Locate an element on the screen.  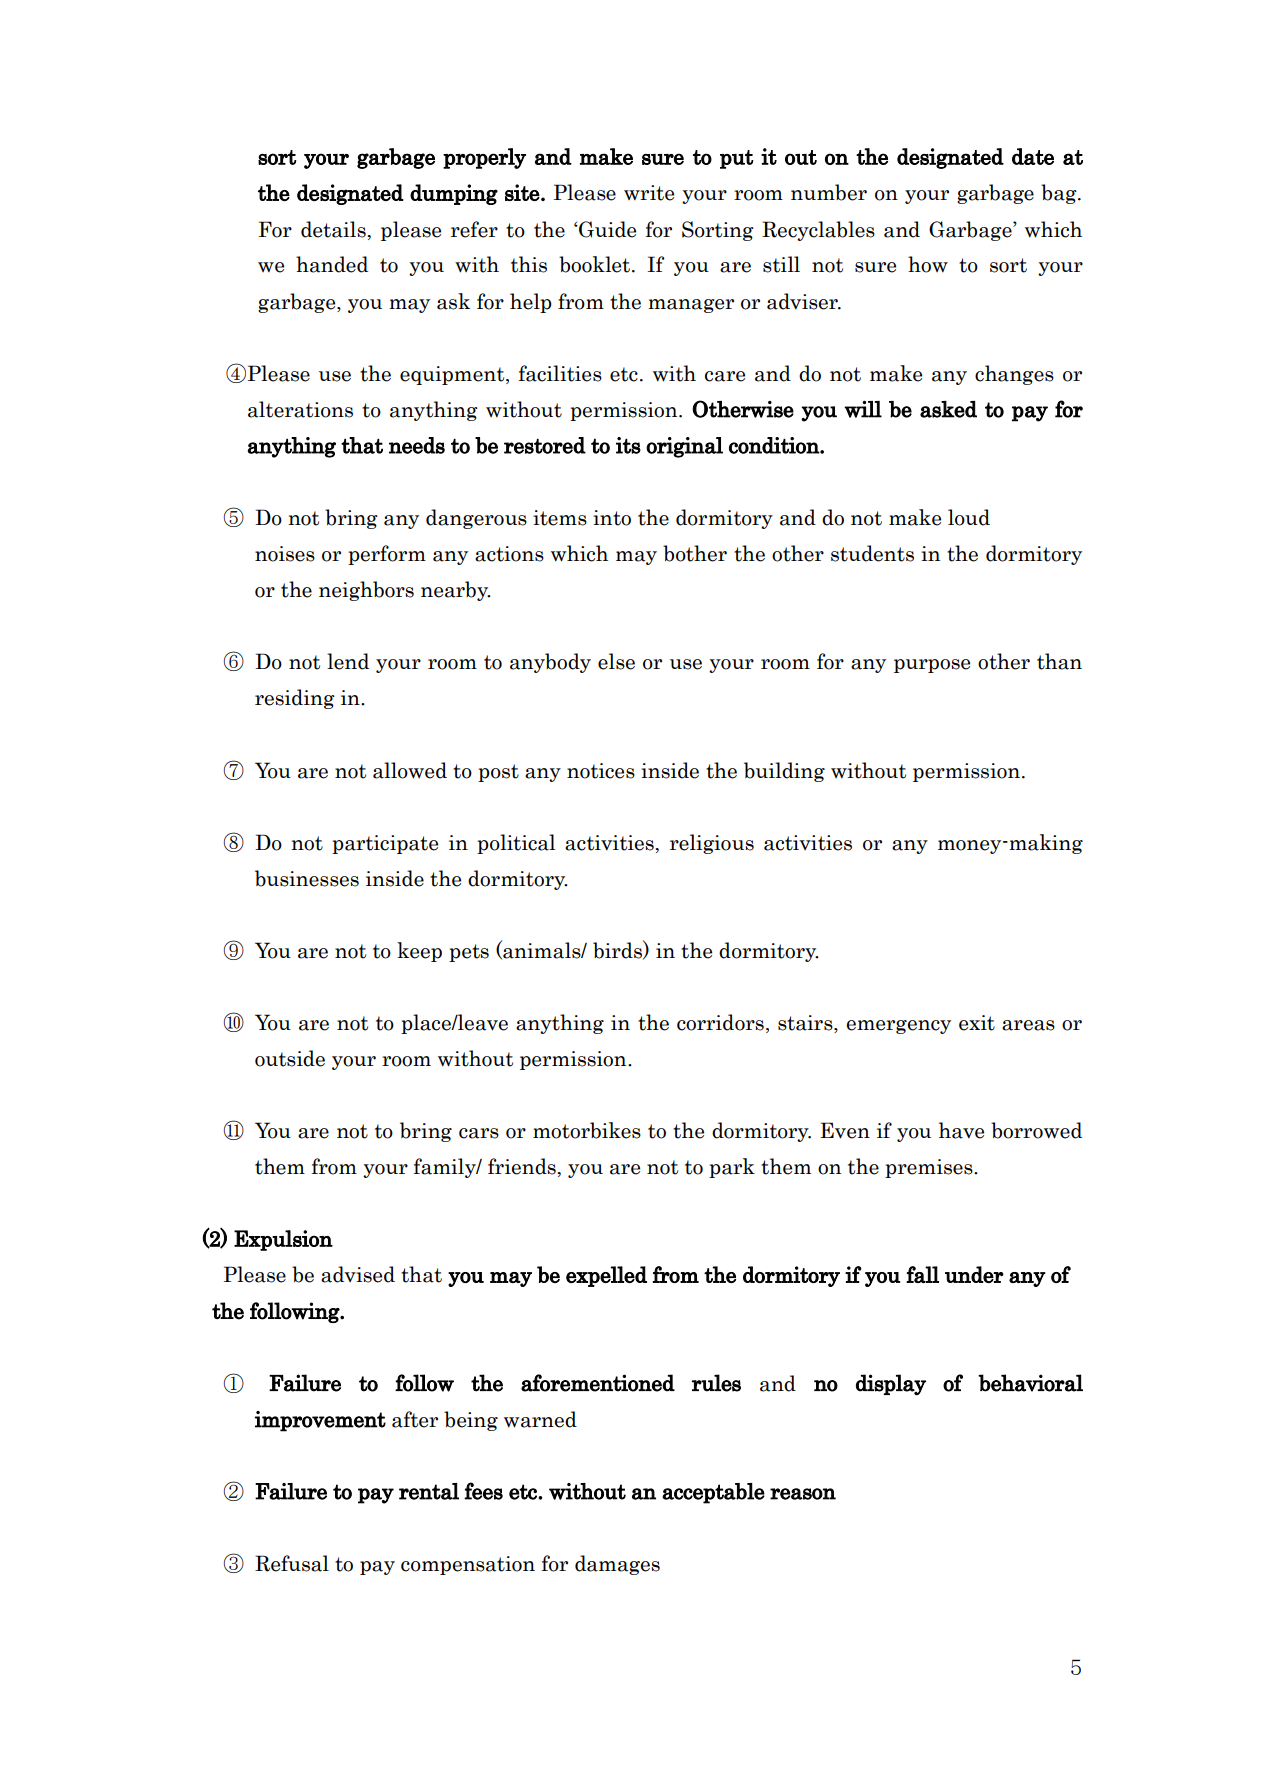
exit is located at coordinates (977, 1023).
